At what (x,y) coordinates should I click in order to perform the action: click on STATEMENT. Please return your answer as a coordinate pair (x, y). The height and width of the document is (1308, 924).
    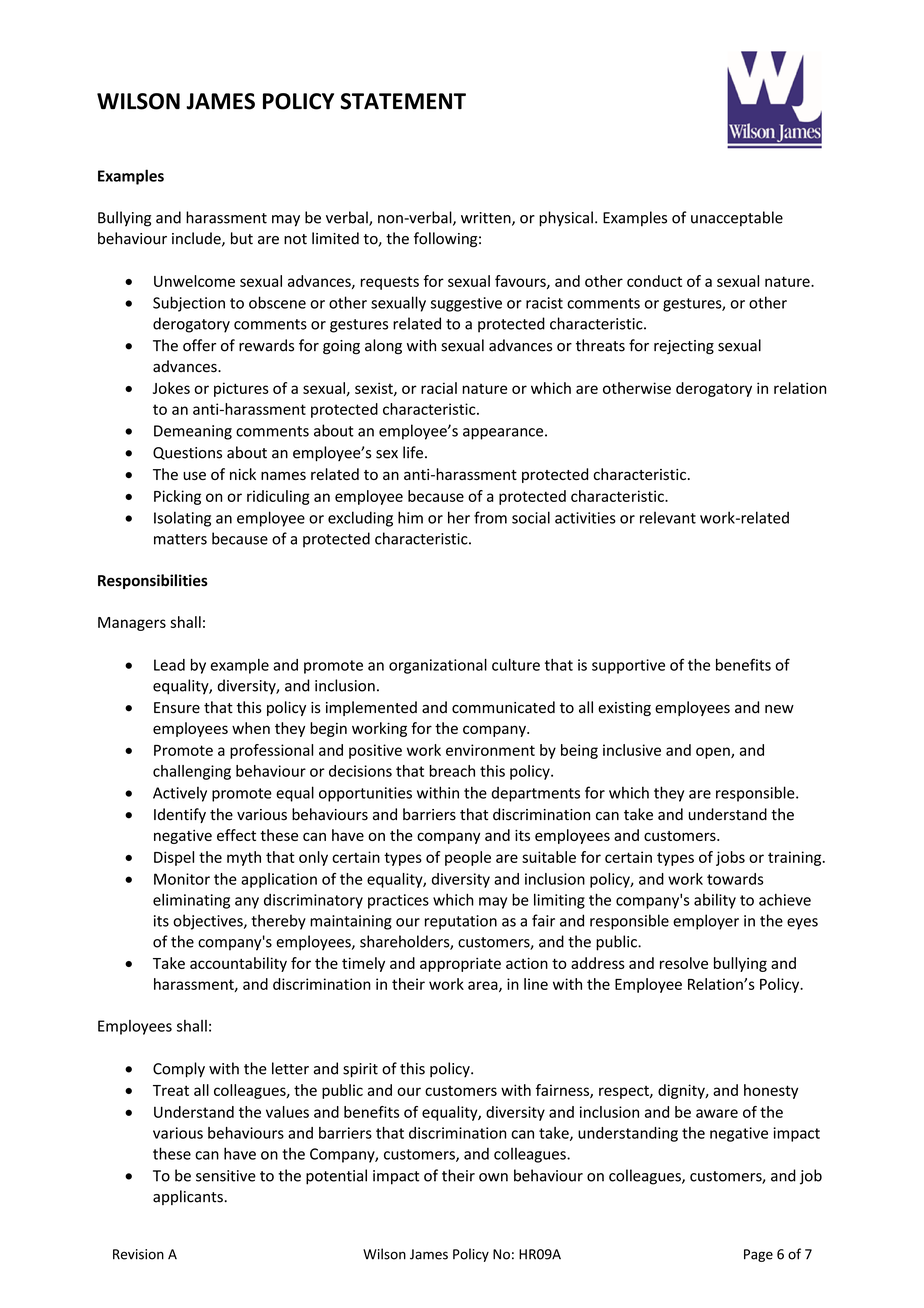
    Looking at the image, I should click on (403, 101).
